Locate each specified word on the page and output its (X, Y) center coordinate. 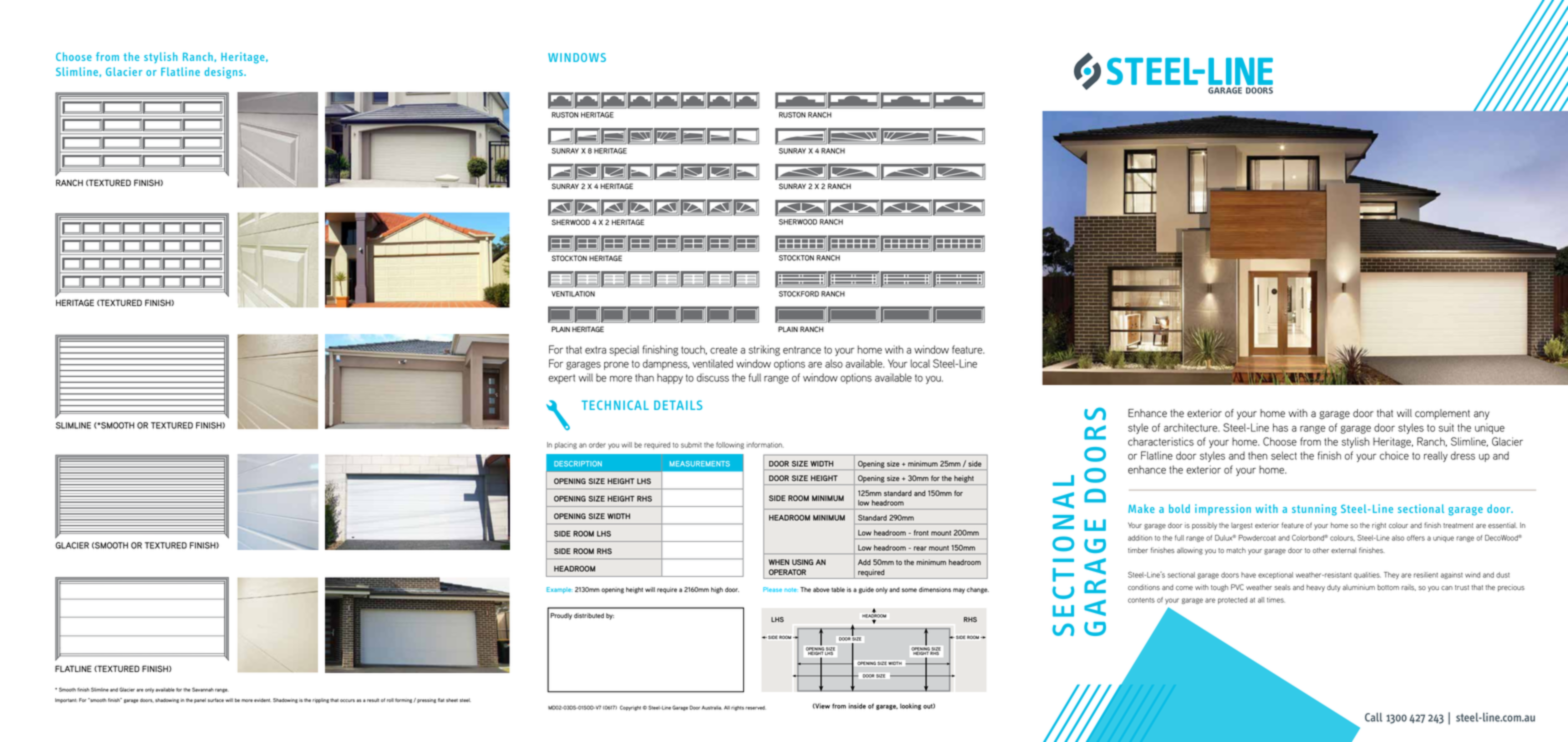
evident (262, 700)
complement (1442, 414)
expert (561, 379)
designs (225, 73)
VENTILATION (573, 294)
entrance (802, 350)
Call (1373, 717)
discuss (713, 377)
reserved (755, 708)
